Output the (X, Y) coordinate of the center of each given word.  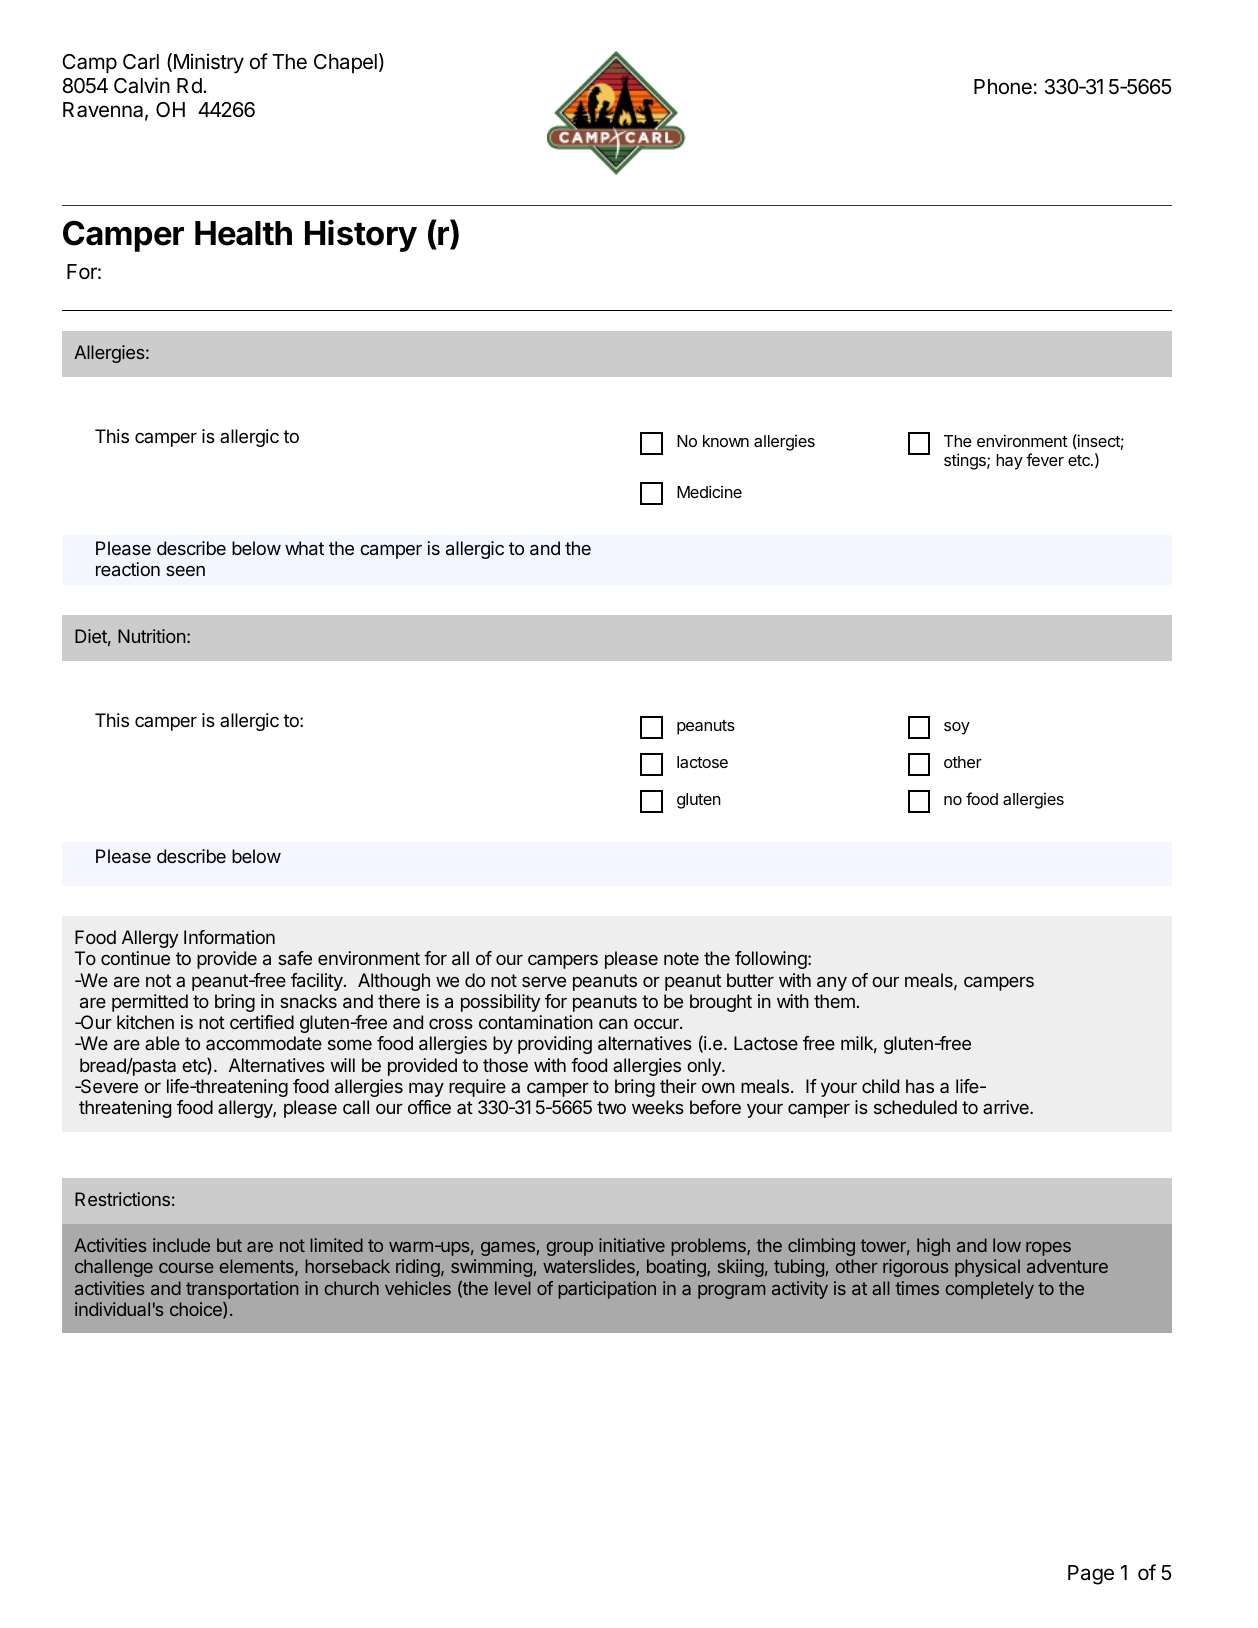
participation (607, 1290)
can (613, 1024)
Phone (1003, 87)
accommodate (264, 1043)
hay (1009, 462)
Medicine (709, 491)
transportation (242, 1290)
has (920, 1086)
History (361, 236)
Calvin (142, 85)
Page (1091, 1575)
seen (185, 571)
